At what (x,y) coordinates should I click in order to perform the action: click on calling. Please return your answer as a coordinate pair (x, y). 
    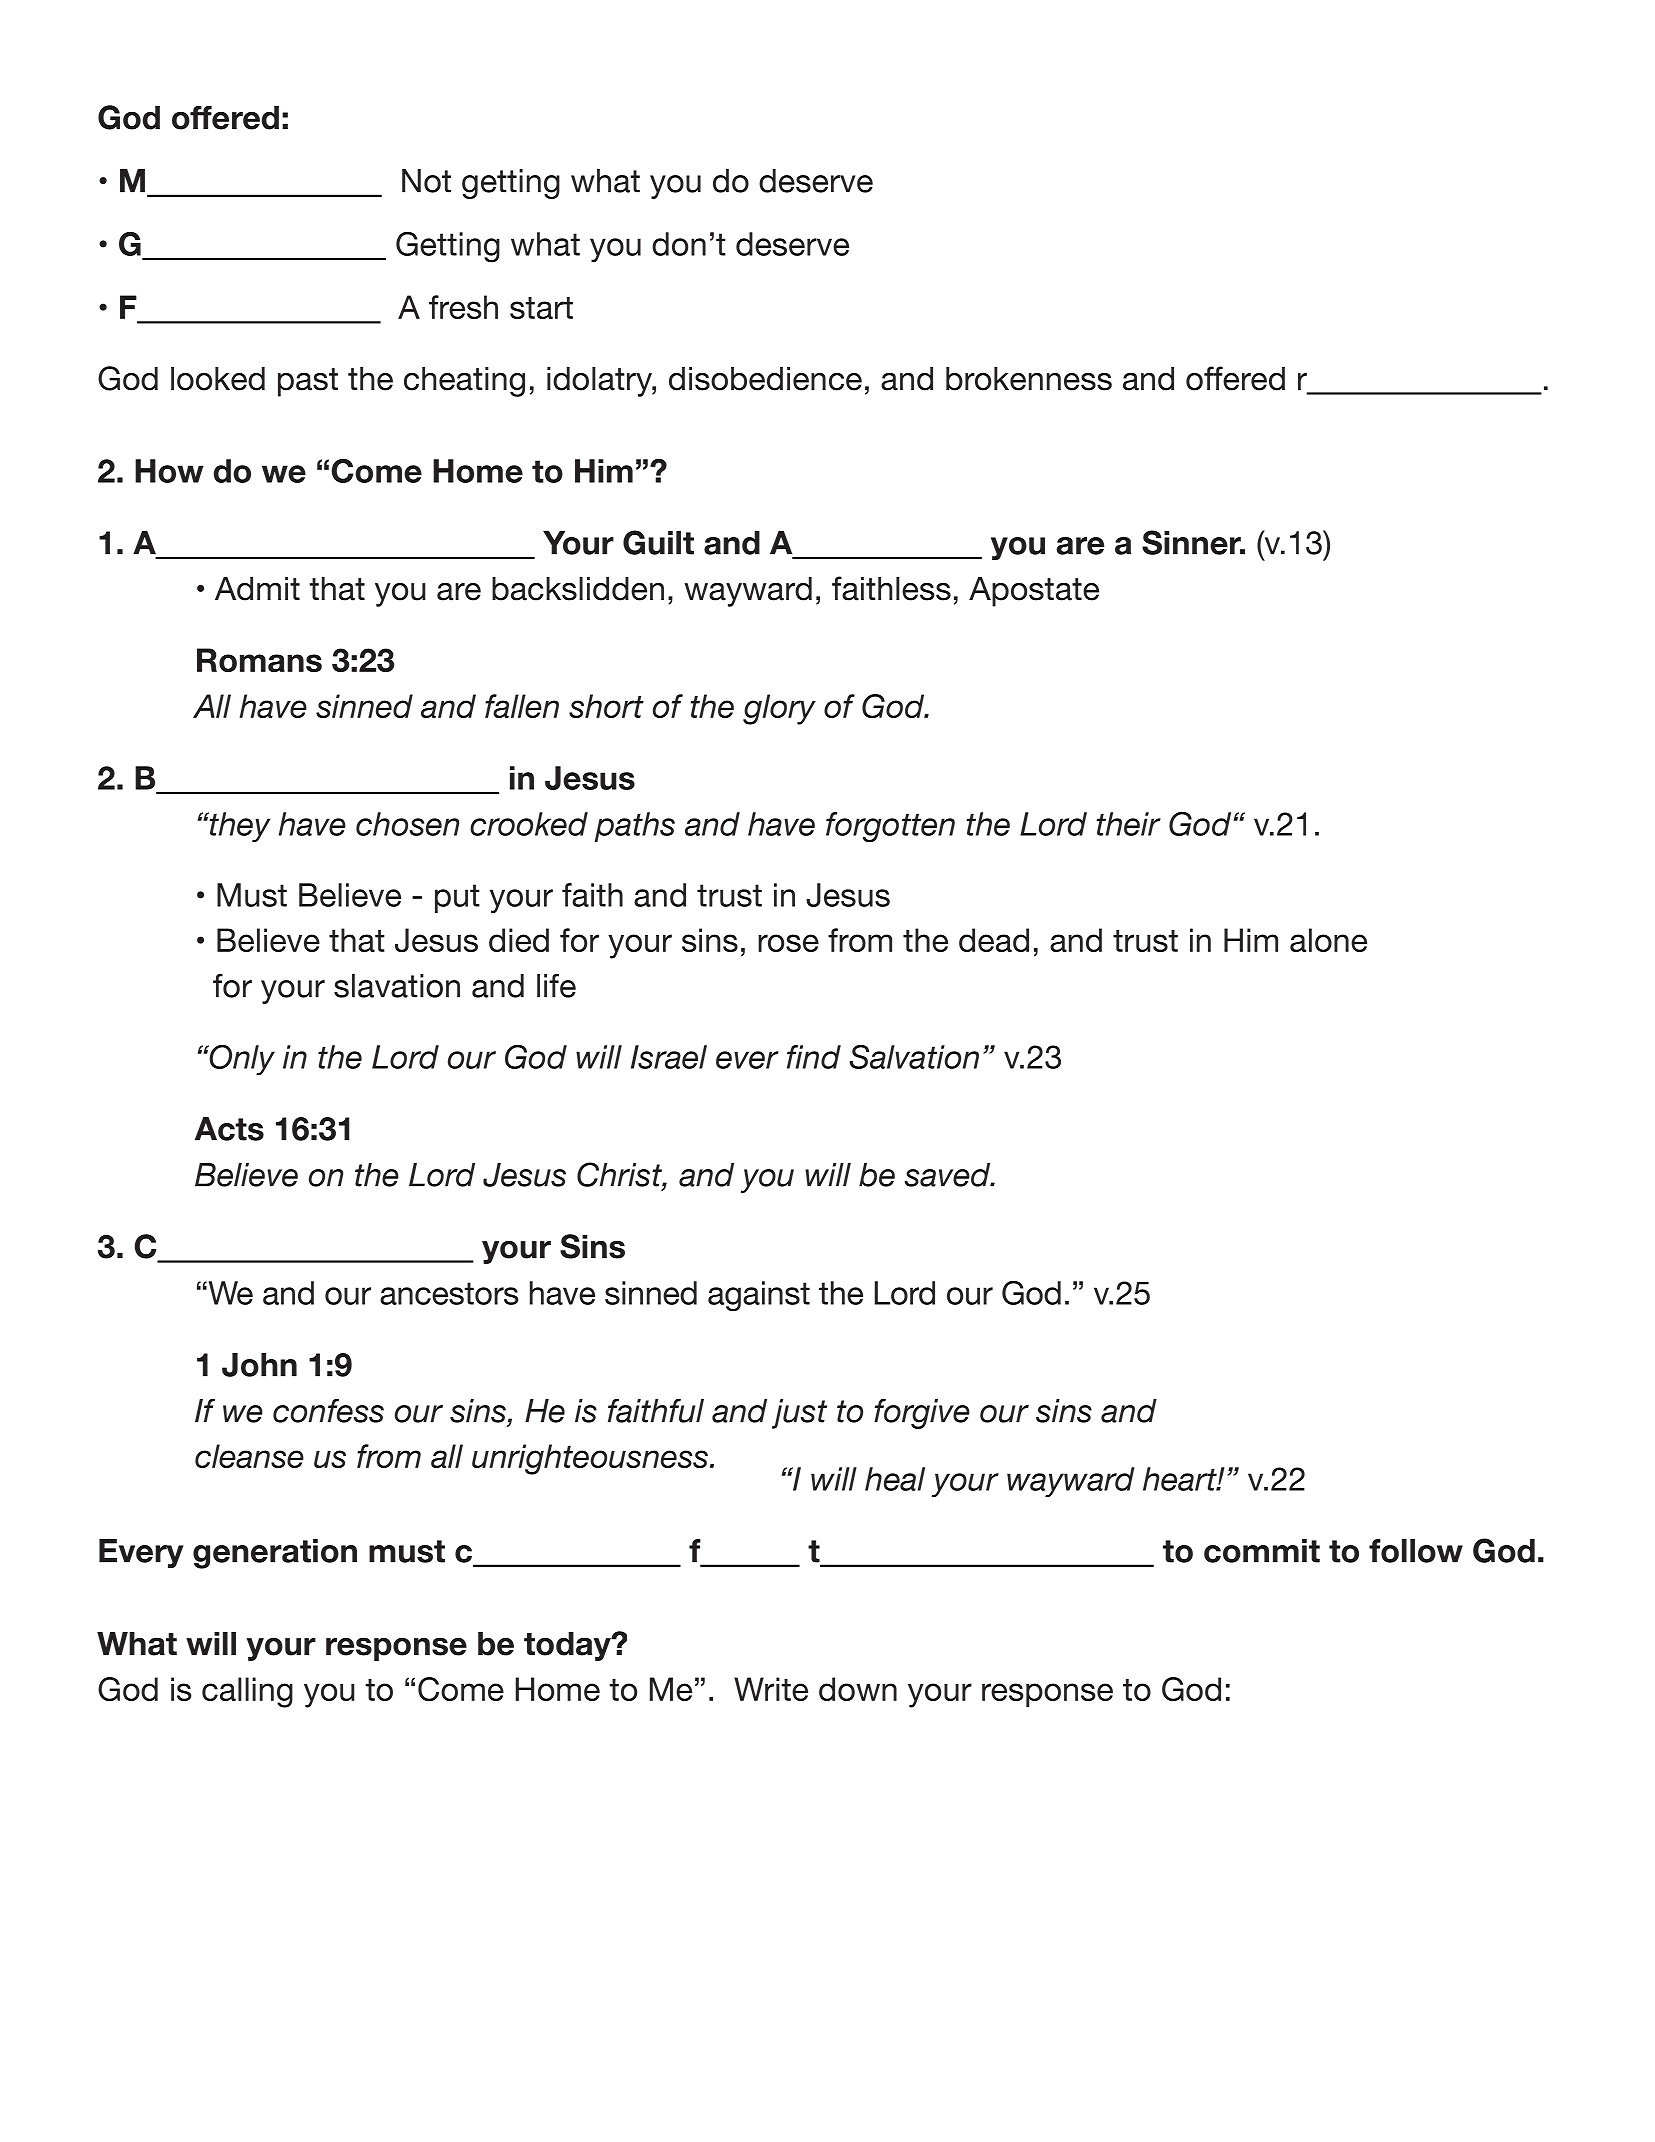
    Looking at the image, I should click on (247, 1692).
